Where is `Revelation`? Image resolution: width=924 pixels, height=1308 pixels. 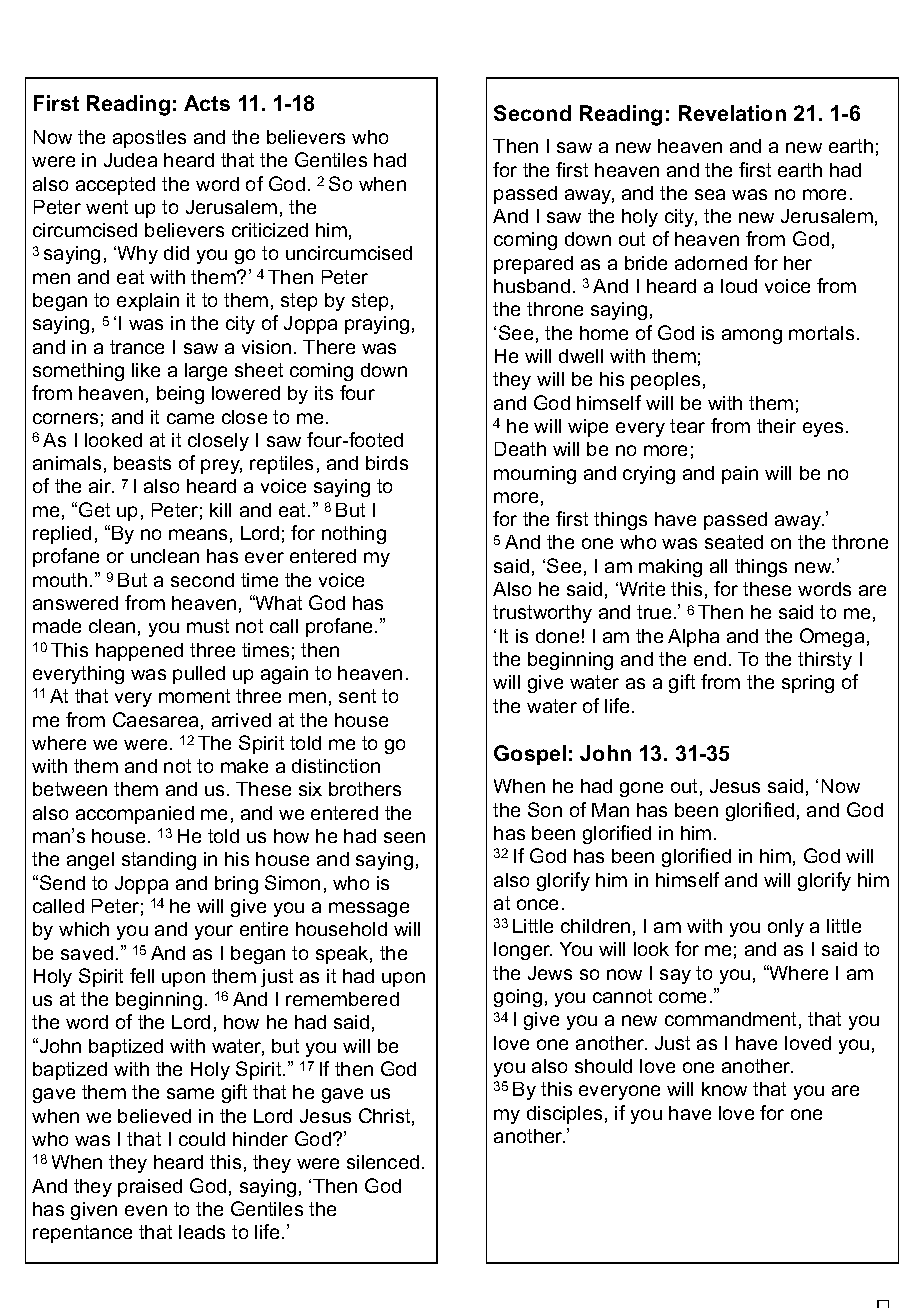
Revelation is located at coordinates (732, 113).
